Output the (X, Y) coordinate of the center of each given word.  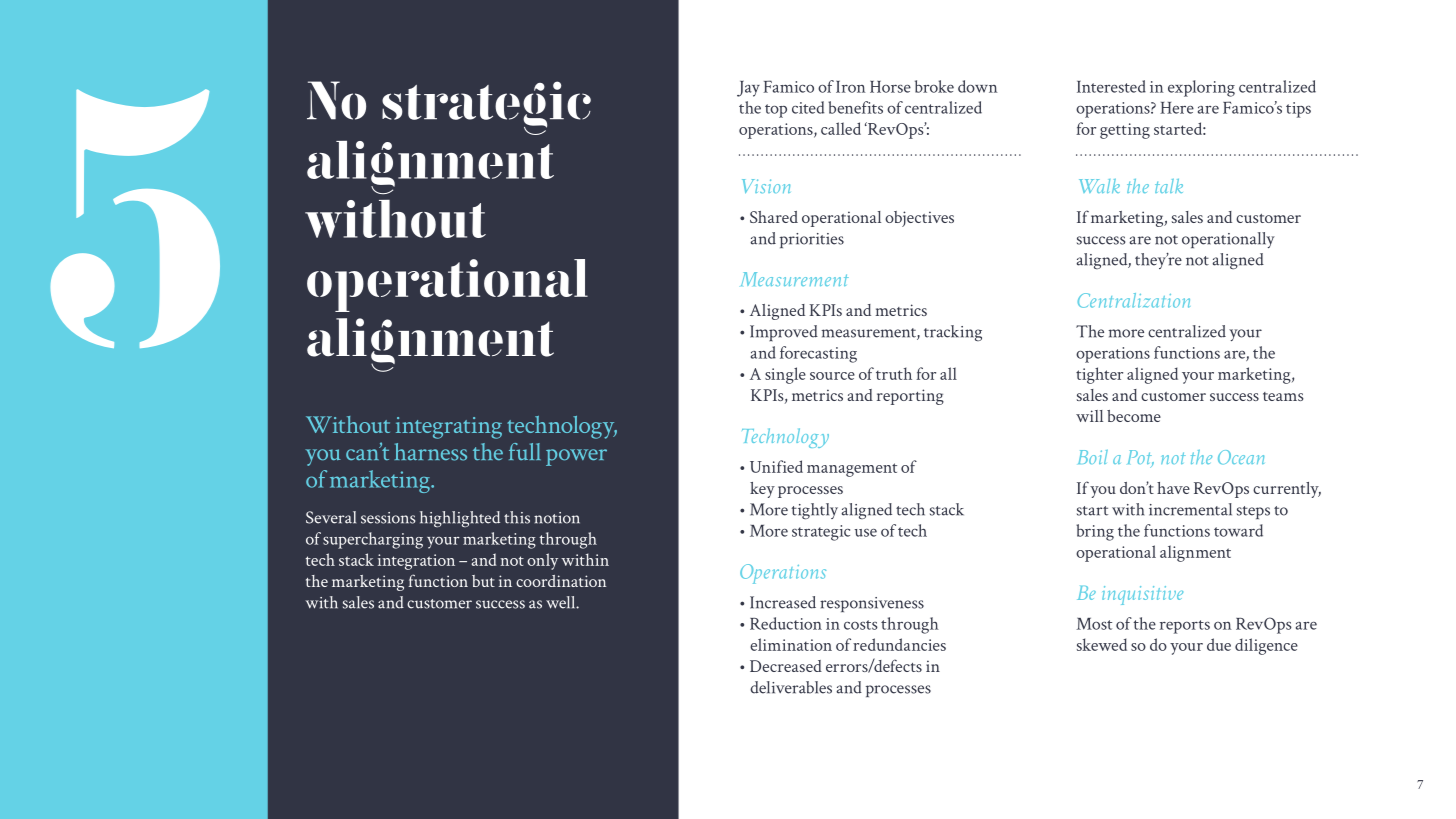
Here (1177, 108)
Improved (784, 333)
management (852, 470)
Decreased (786, 666)
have (1173, 488)
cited (808, 107)
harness (431, 452)
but (483, 581)
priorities (812, 240)
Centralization (1134, 300)
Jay (748, 89)
